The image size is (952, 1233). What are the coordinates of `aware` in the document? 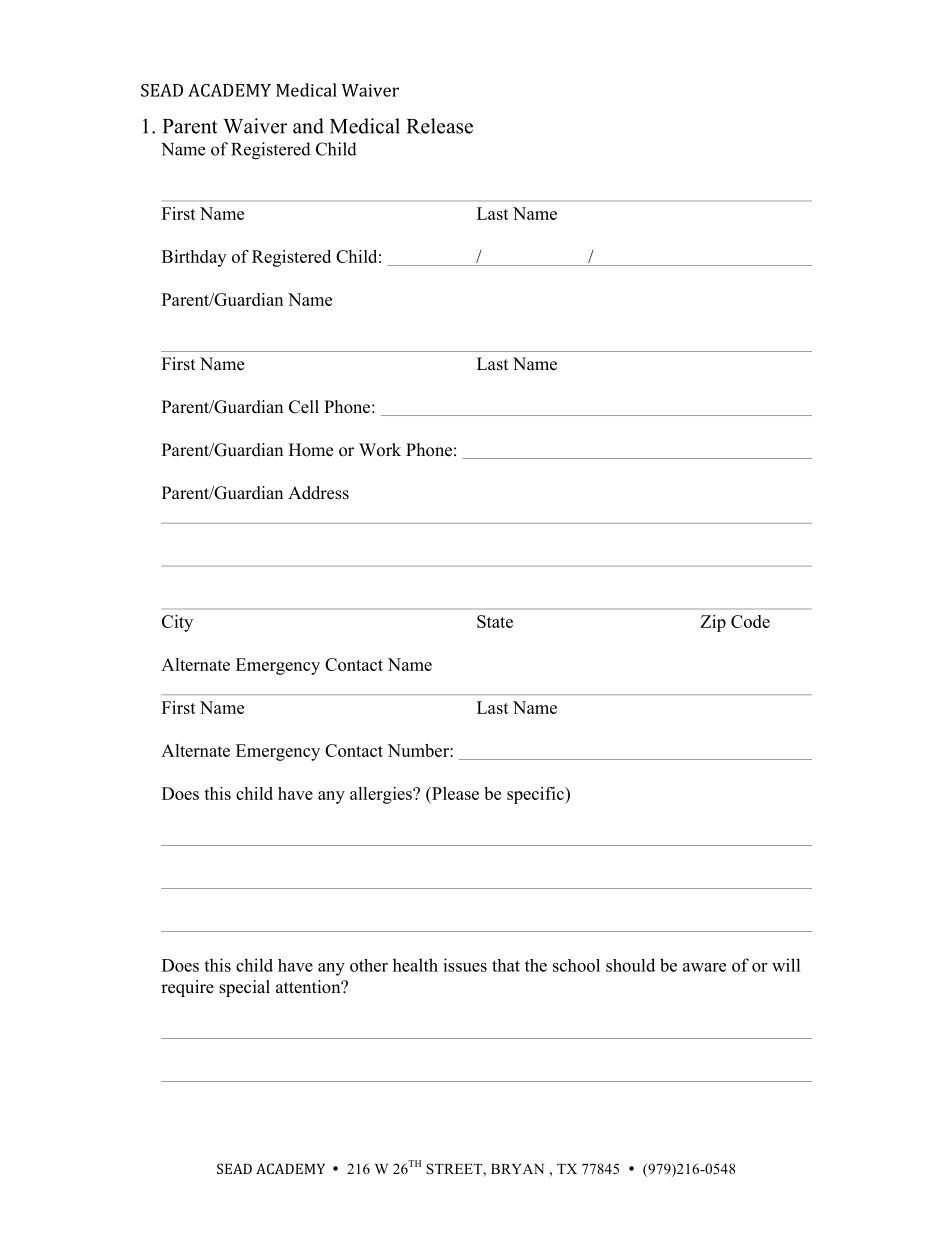 It's located at (704, 967).
